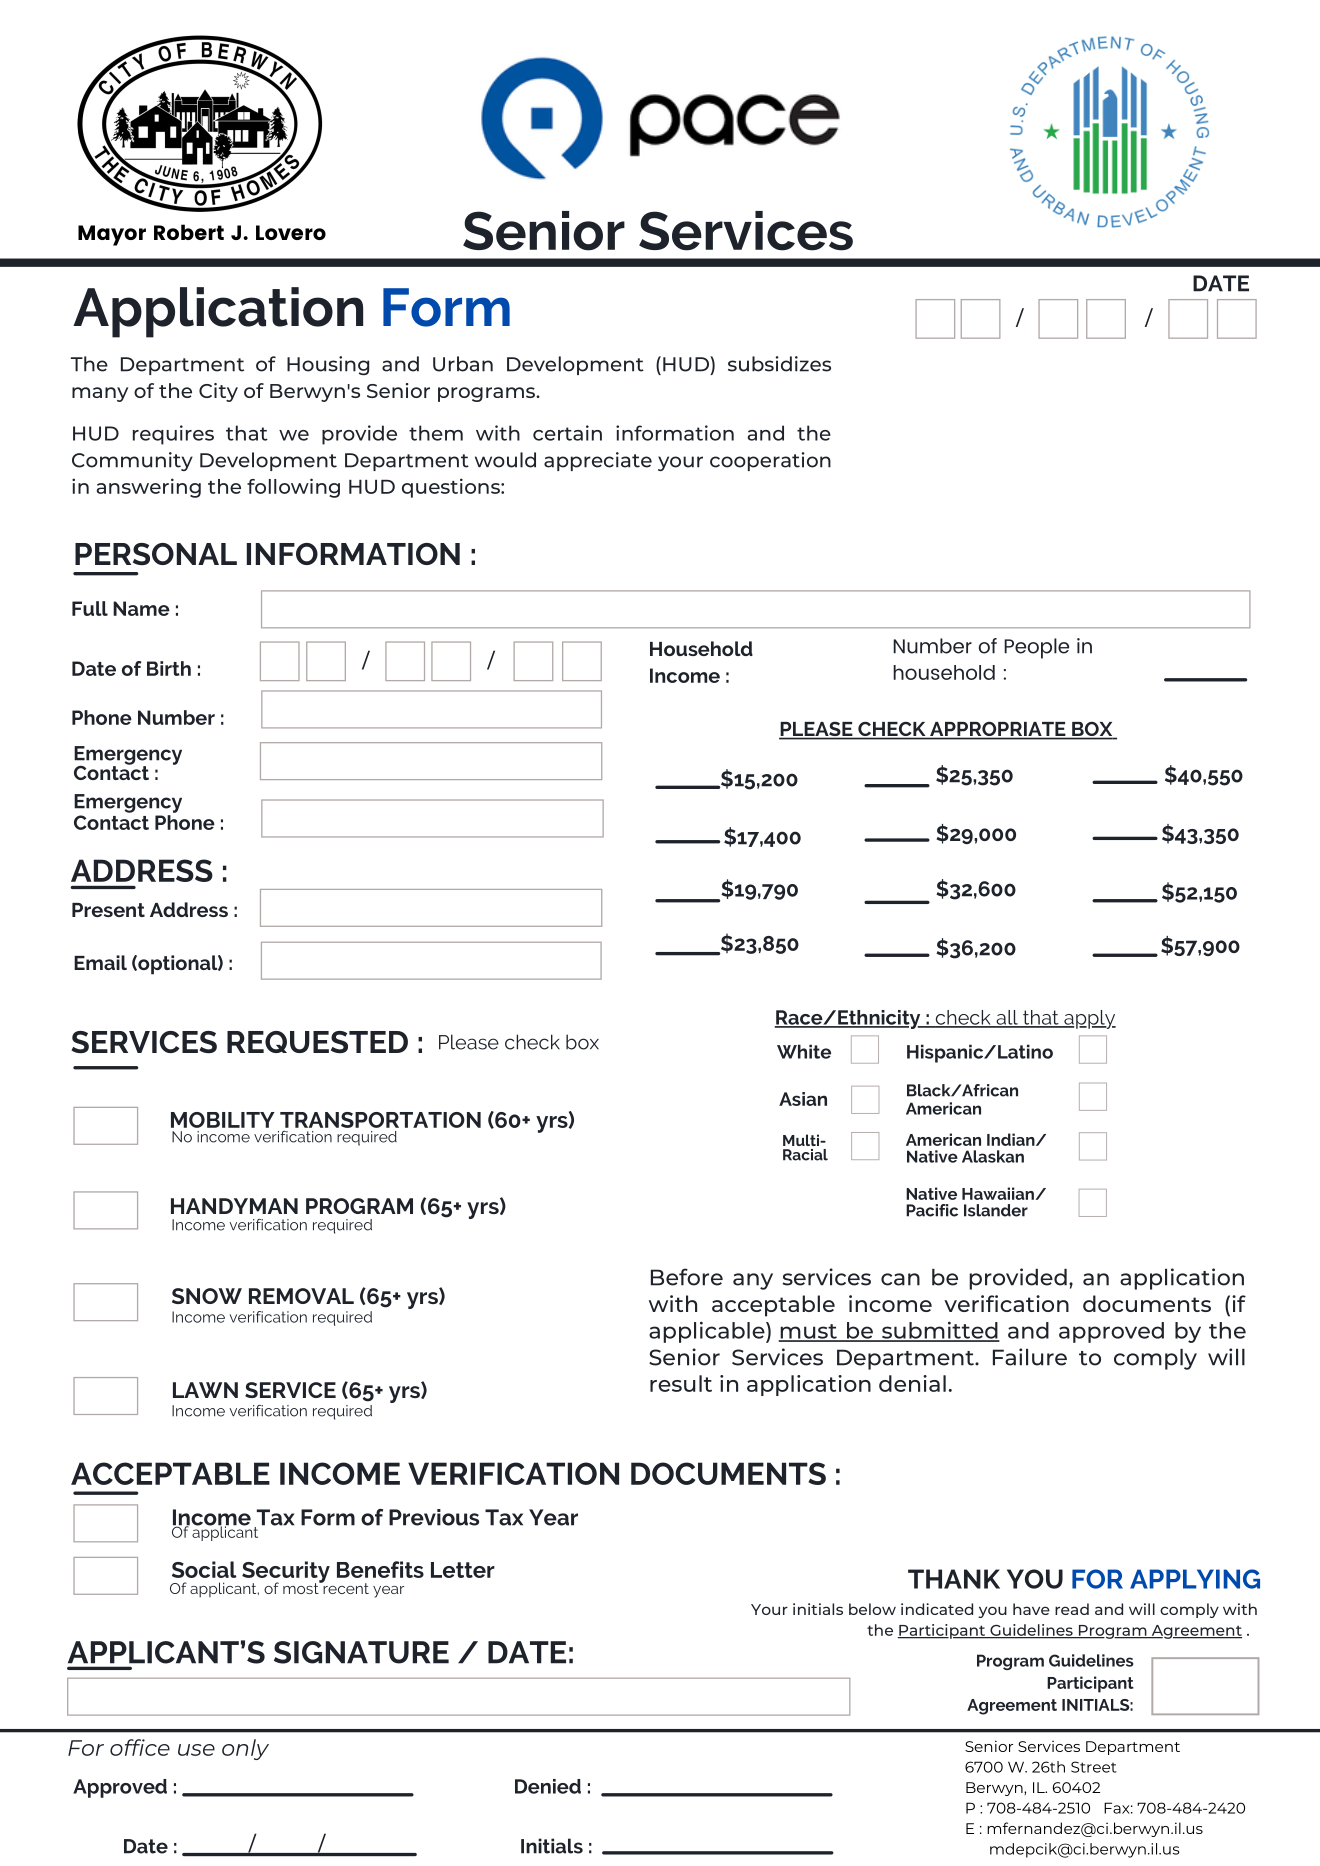 This page has width=1320, height=1866. Describe the element at coordinates (804, 1051) in the page. I see `White` at that location.
